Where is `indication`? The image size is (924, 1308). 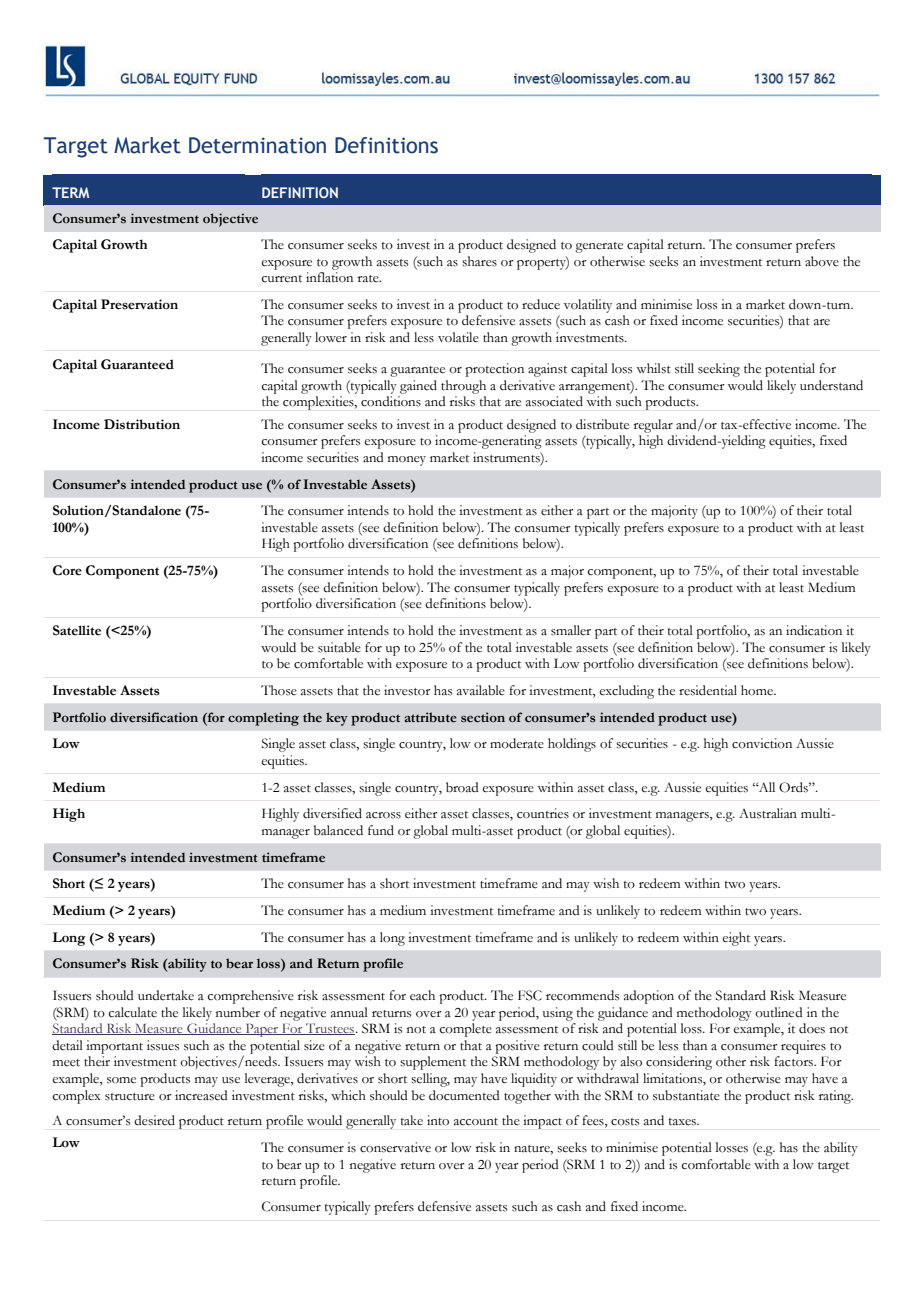
indication is located at coordinates (814, 630).
